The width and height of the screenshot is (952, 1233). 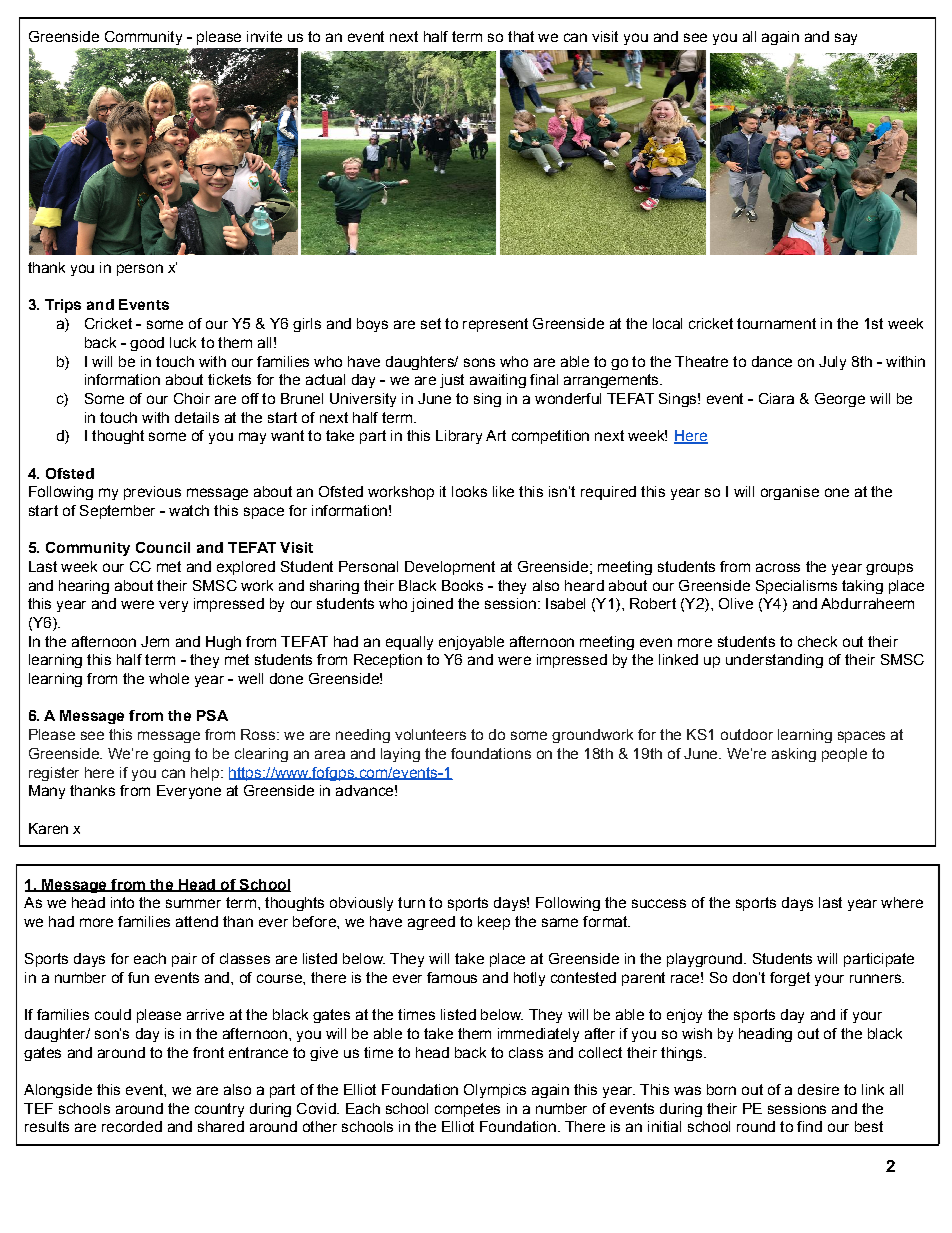 What do you see at coordinates (264, 36) in the screenshot?
I see `invite` at bounding box center [264, 36].
